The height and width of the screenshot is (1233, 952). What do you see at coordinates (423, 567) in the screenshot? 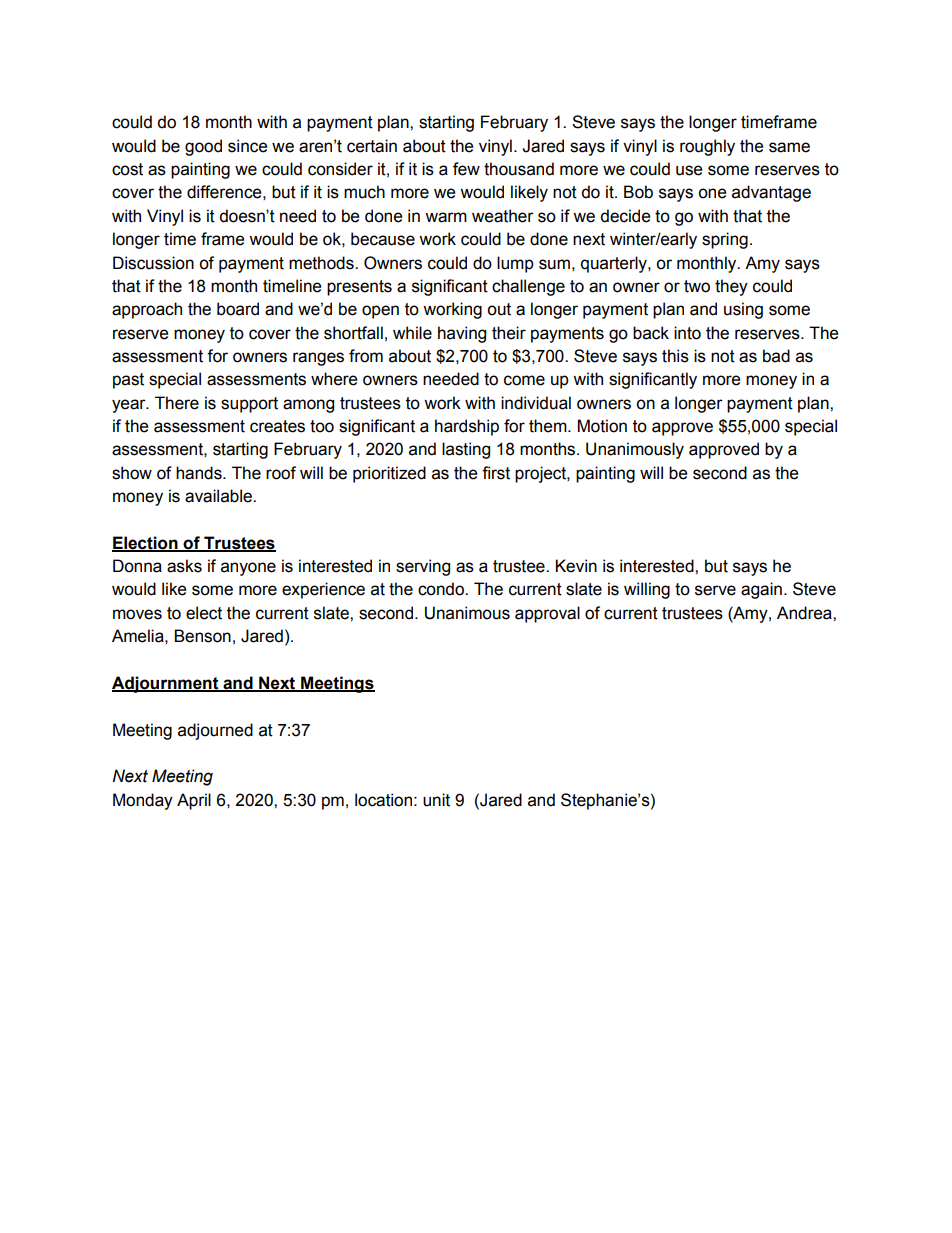
I see `serving` at bounding box center [423, 567].
